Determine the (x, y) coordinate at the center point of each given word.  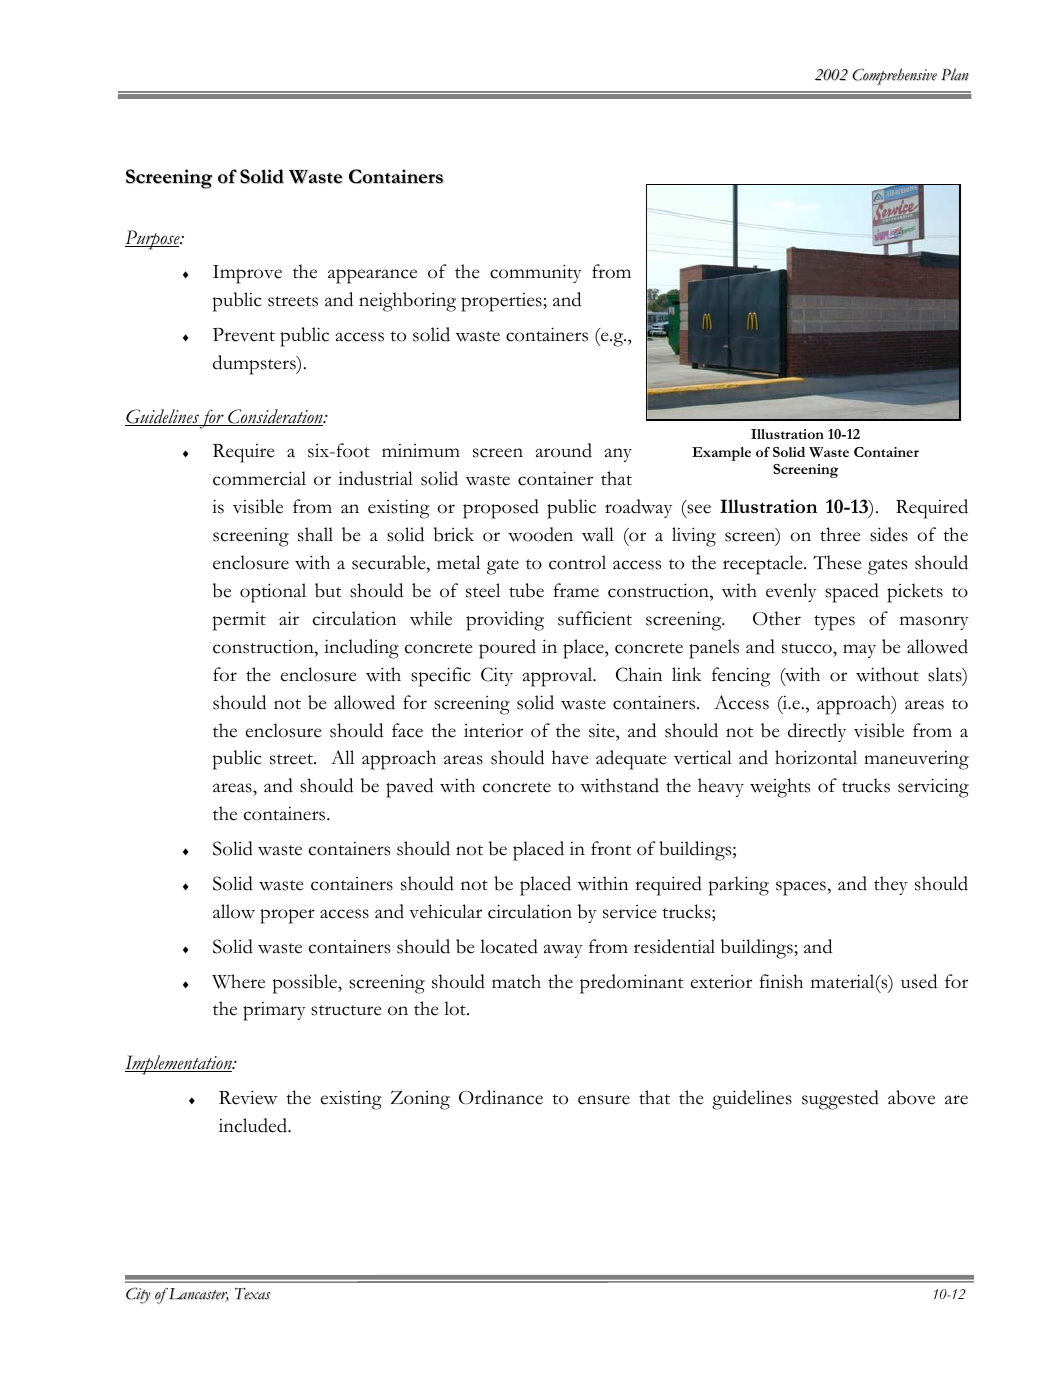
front (611, 848)
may (859, 651)
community (536, 273)
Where (238, 981)
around (563, 450)
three (840, 534)
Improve (247, 274)
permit (239, 621)
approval (558, 677)
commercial (259, 478)
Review (248, 1097)
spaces (802, 888)
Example (721, 454)
